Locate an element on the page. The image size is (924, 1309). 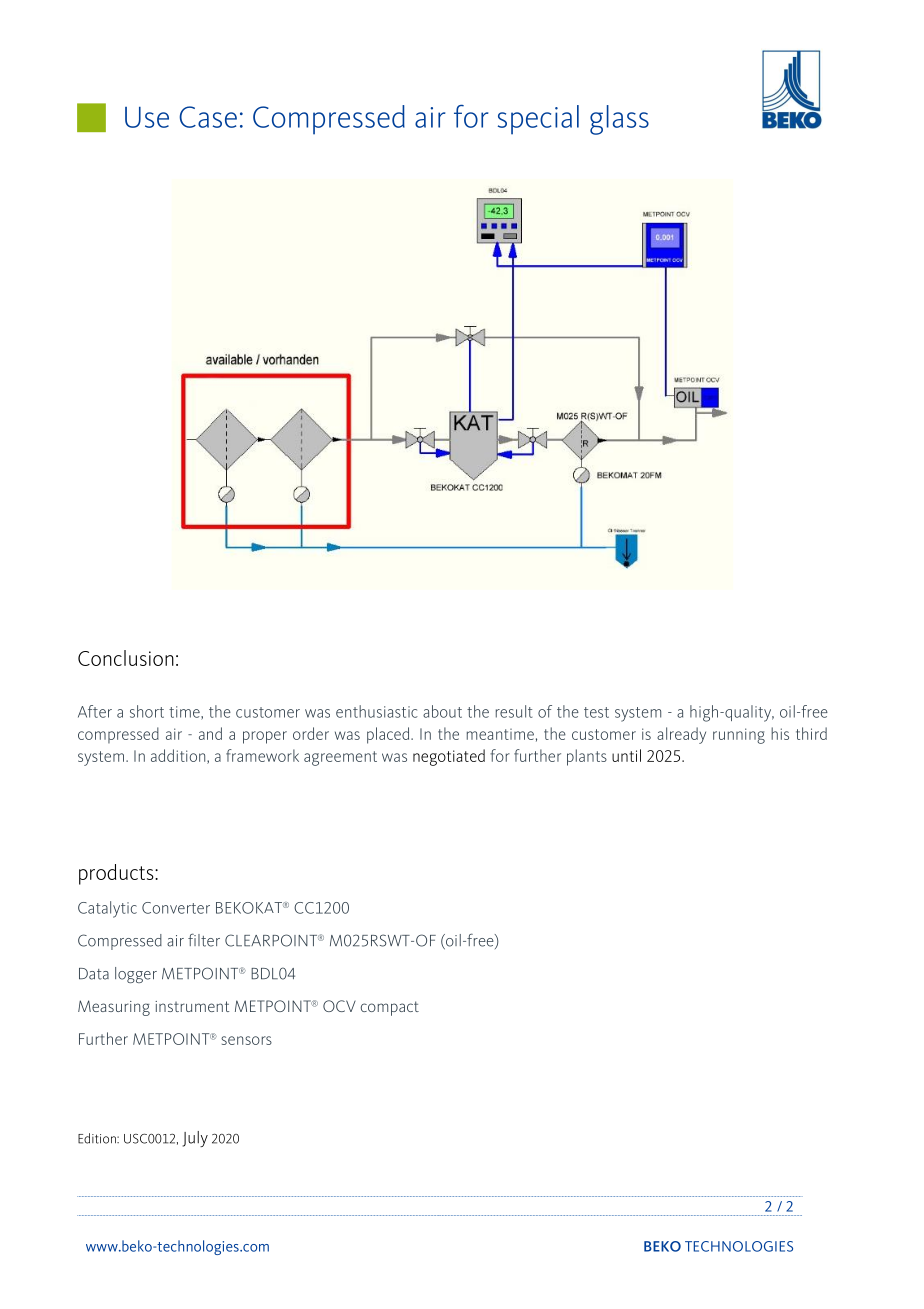
July is located at coordinates (195, 1139).
